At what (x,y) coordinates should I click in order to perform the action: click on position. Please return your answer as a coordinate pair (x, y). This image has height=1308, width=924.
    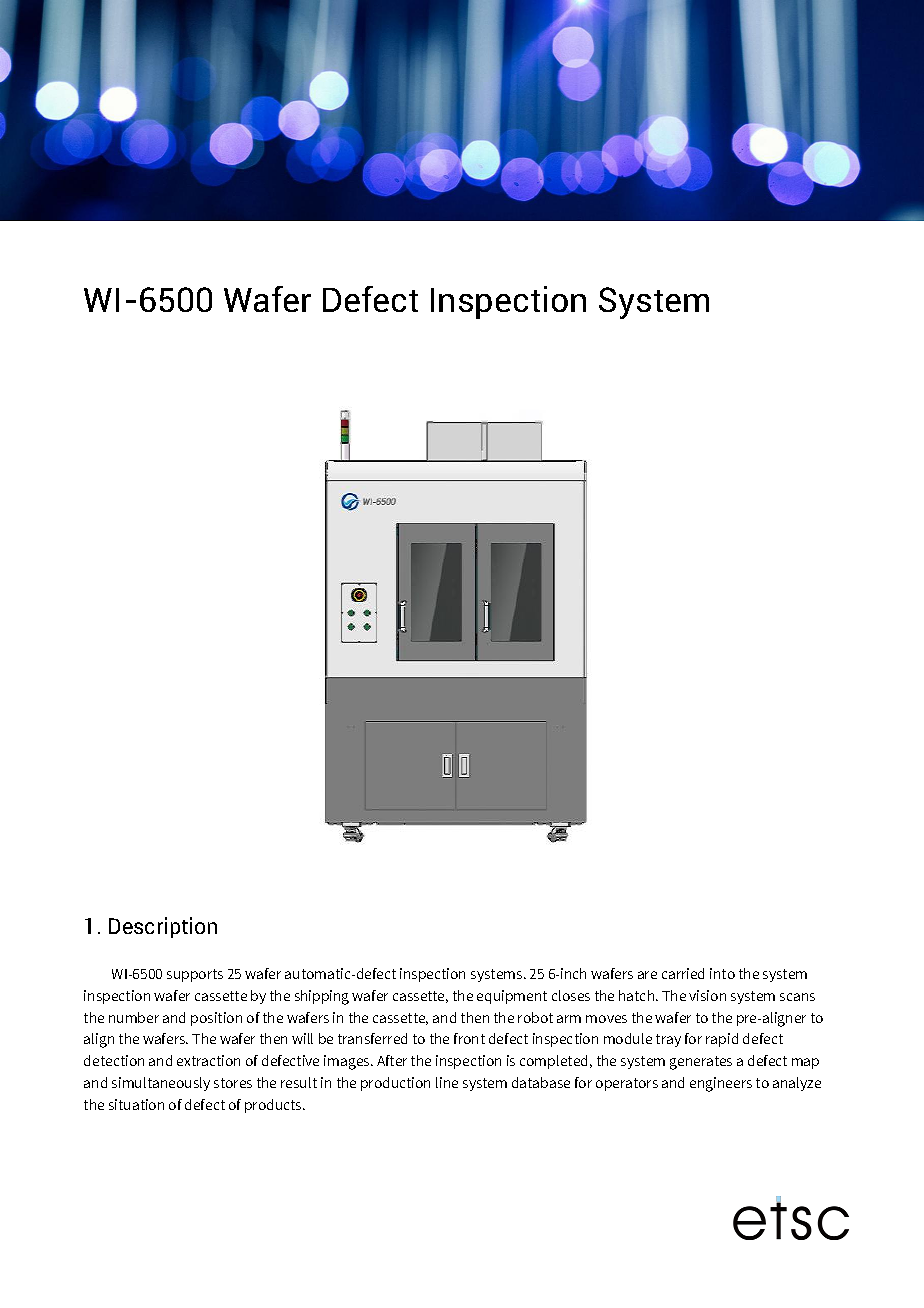
    Looking at the image, I should click on (216, 1019).
